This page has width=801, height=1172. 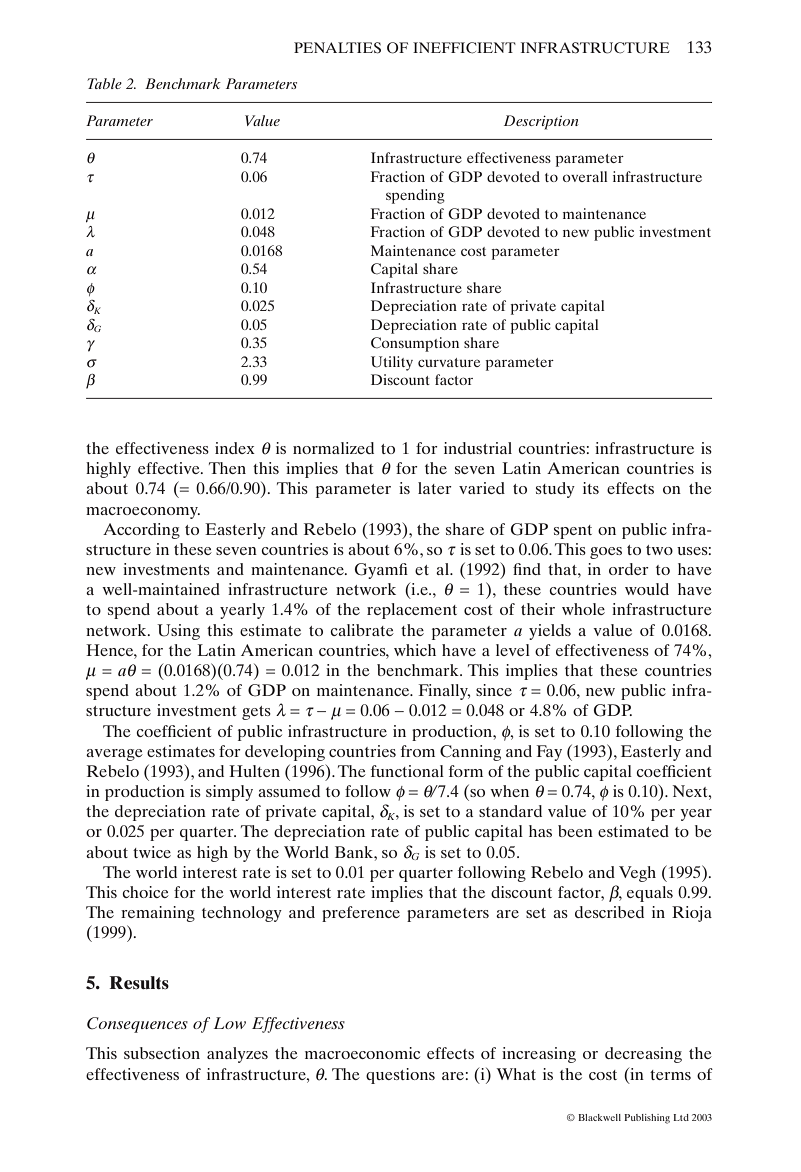 I want to click on Table, so click(x=104, y=83).
